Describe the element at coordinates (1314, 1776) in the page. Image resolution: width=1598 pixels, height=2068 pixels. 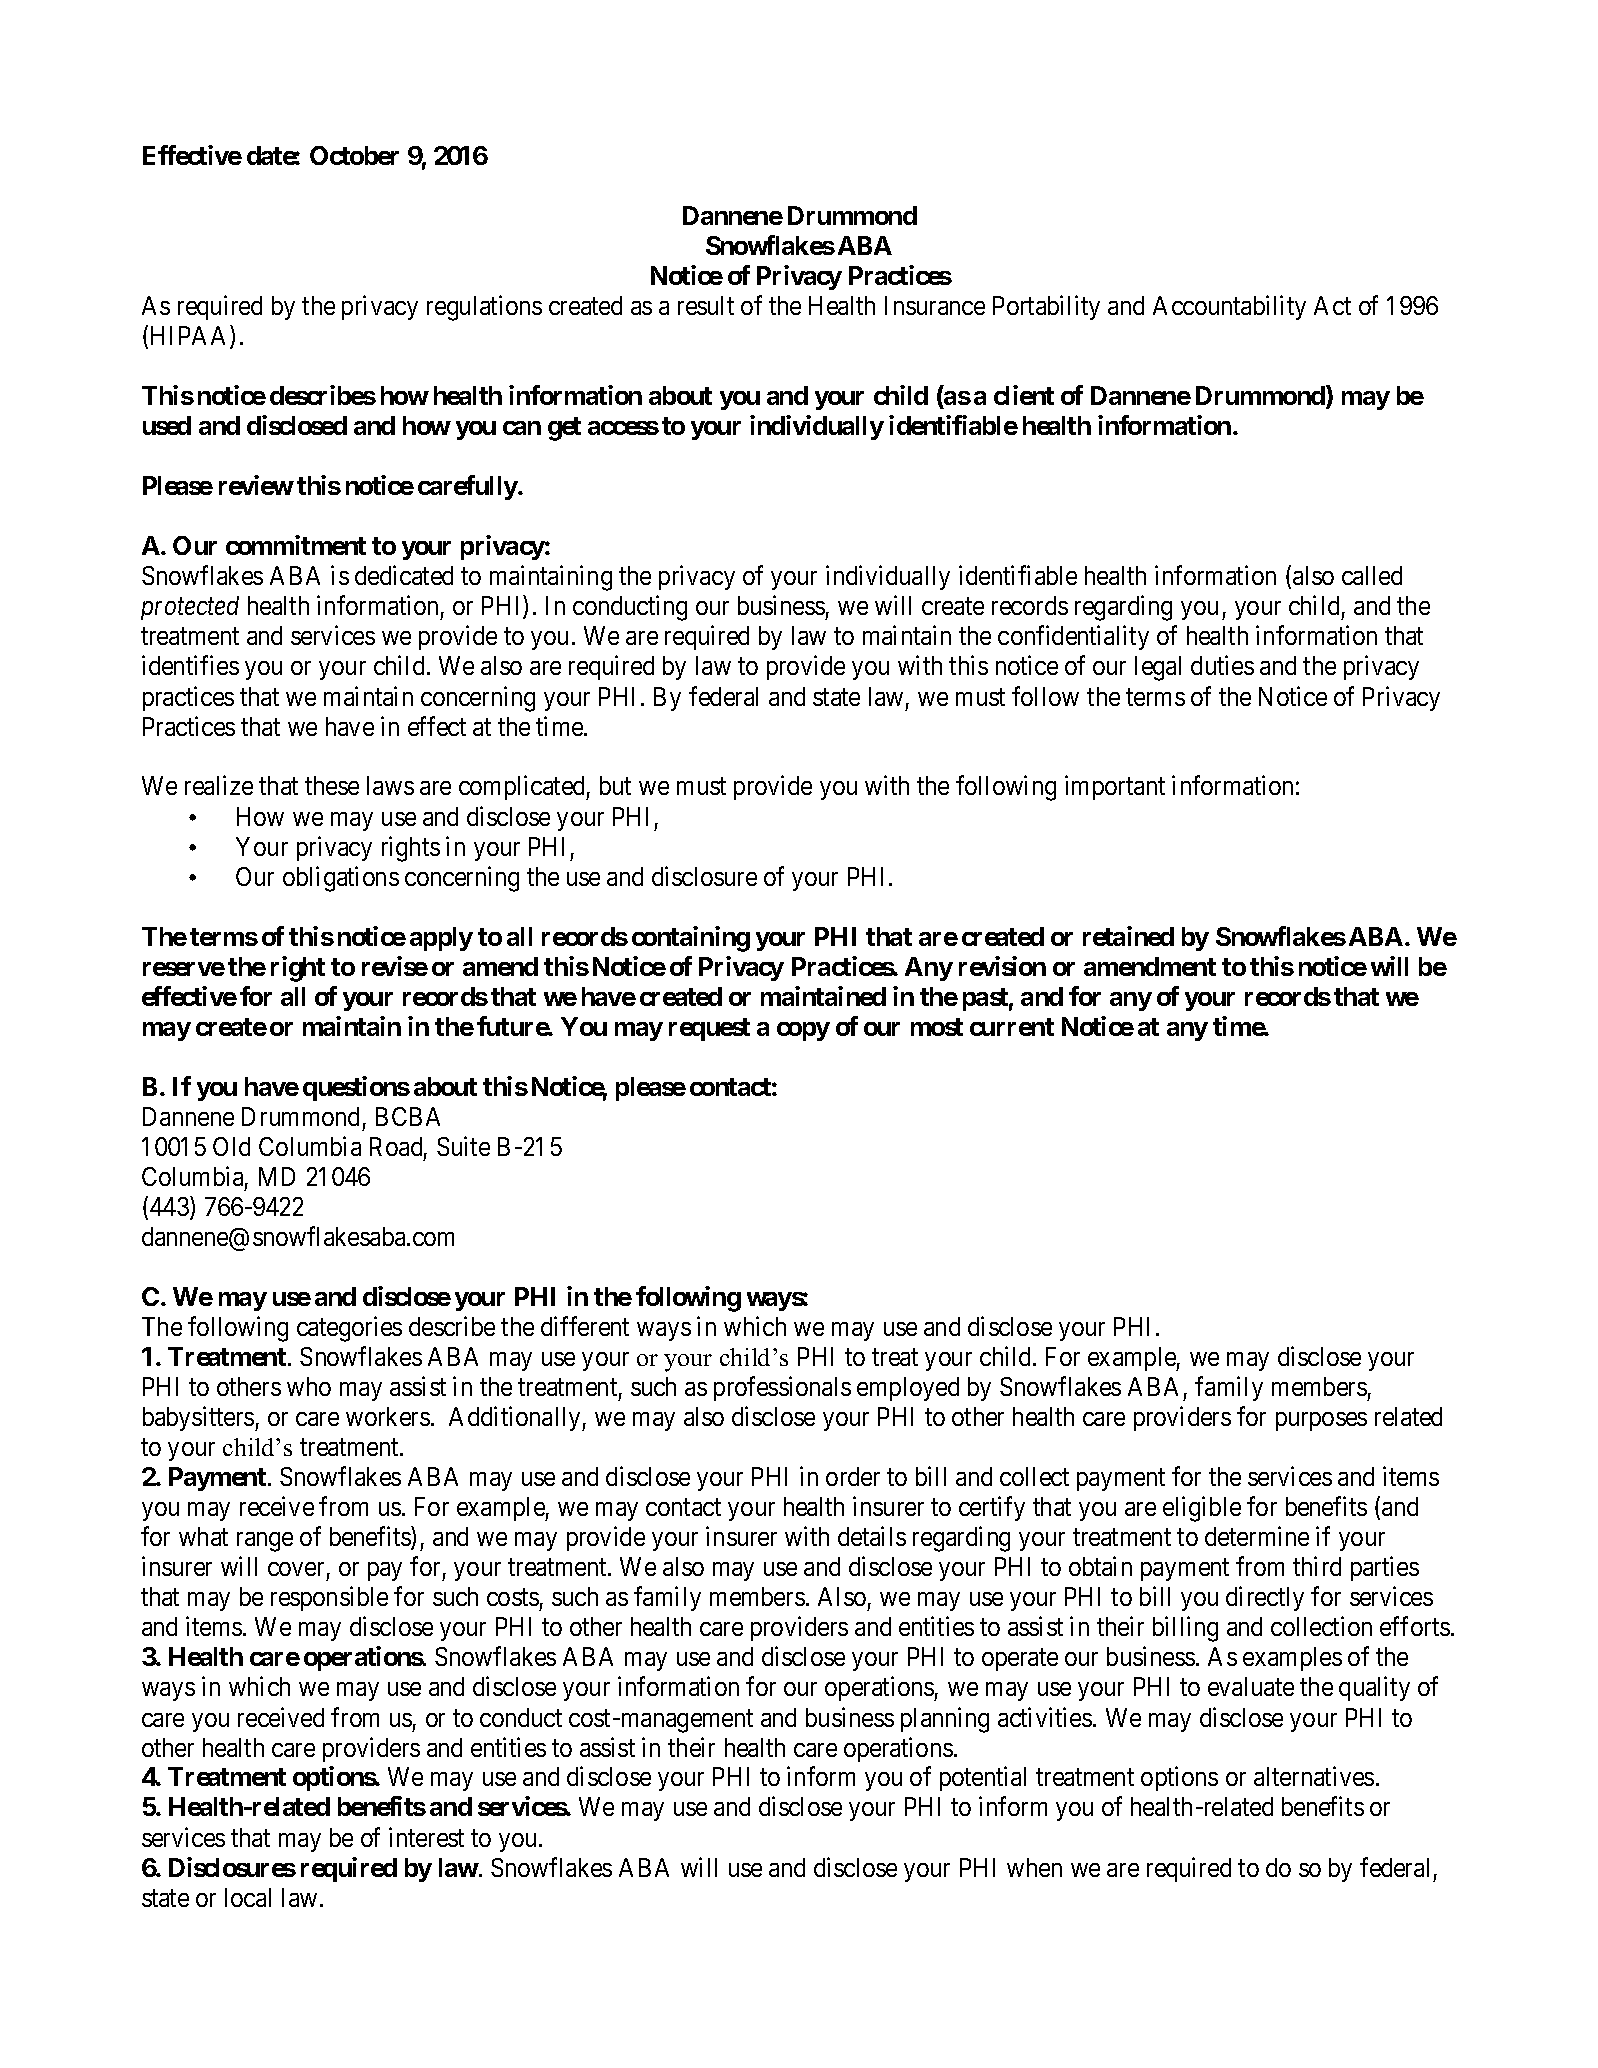
I see `alternatives` at that location.
